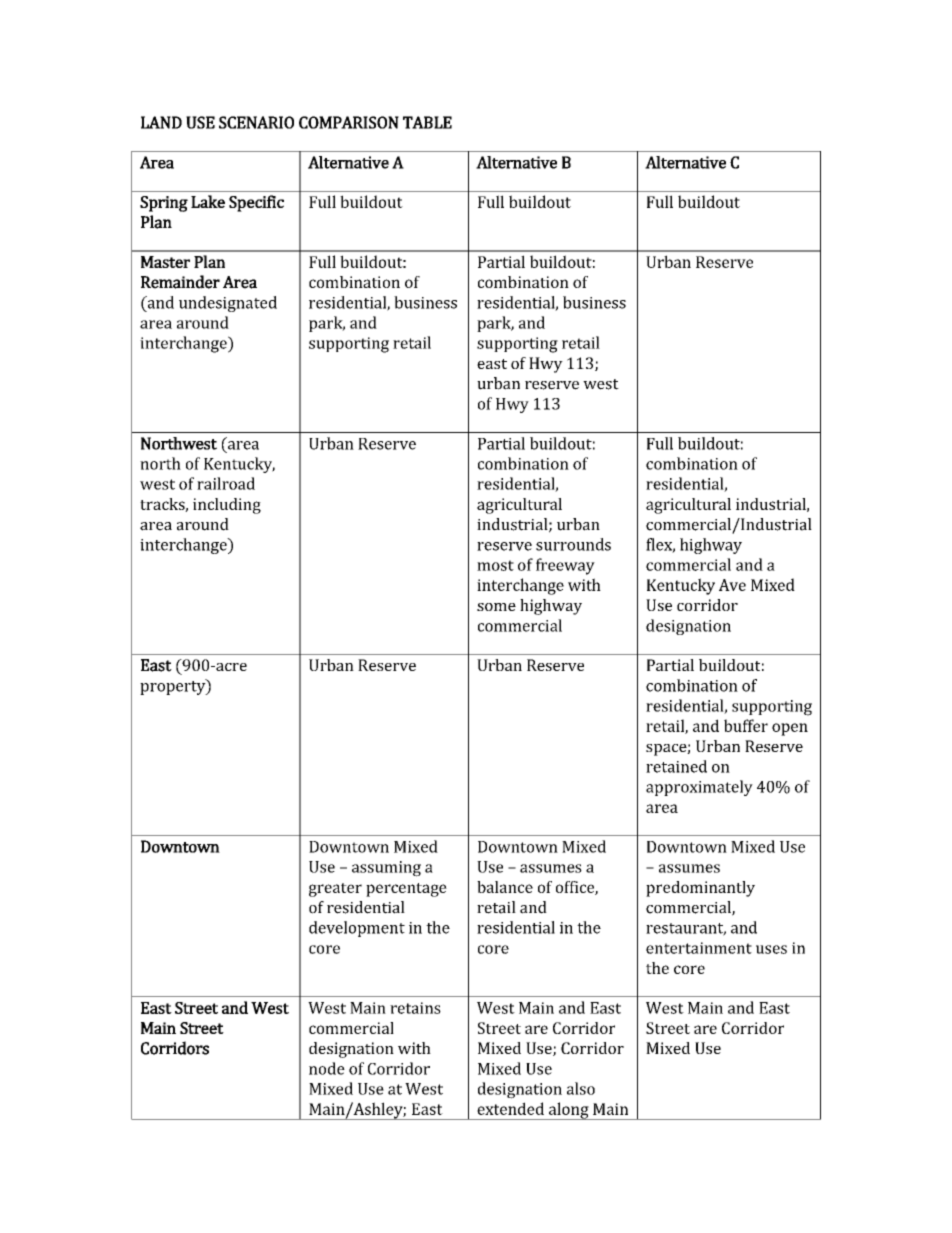 Image resolution: width=952 pixels, height=1233 pixels. Describe the element at coordinates (226, 483) in the page. I see `railroad` at that location.
